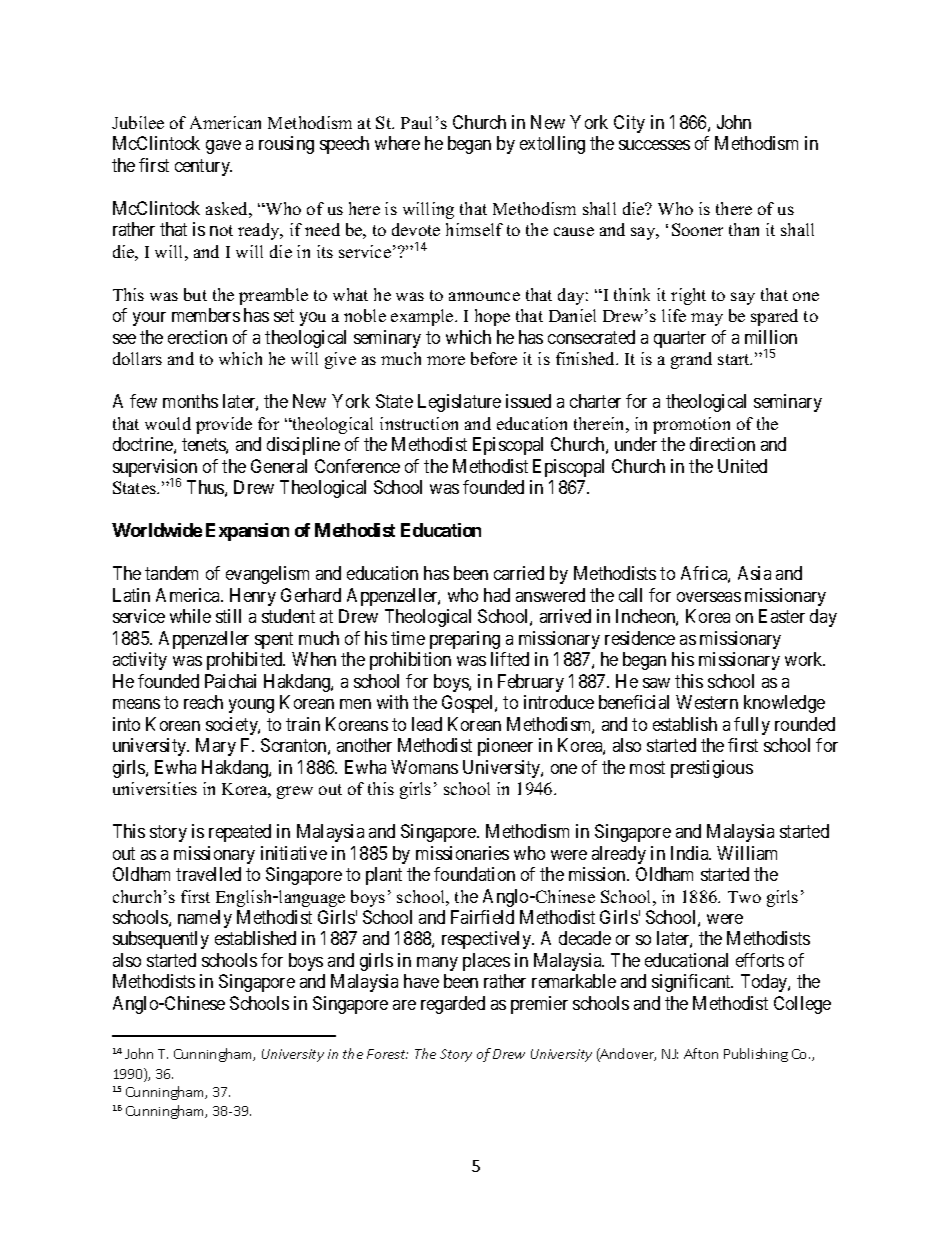  I want to click on Publishing, so click(756, 1055).
